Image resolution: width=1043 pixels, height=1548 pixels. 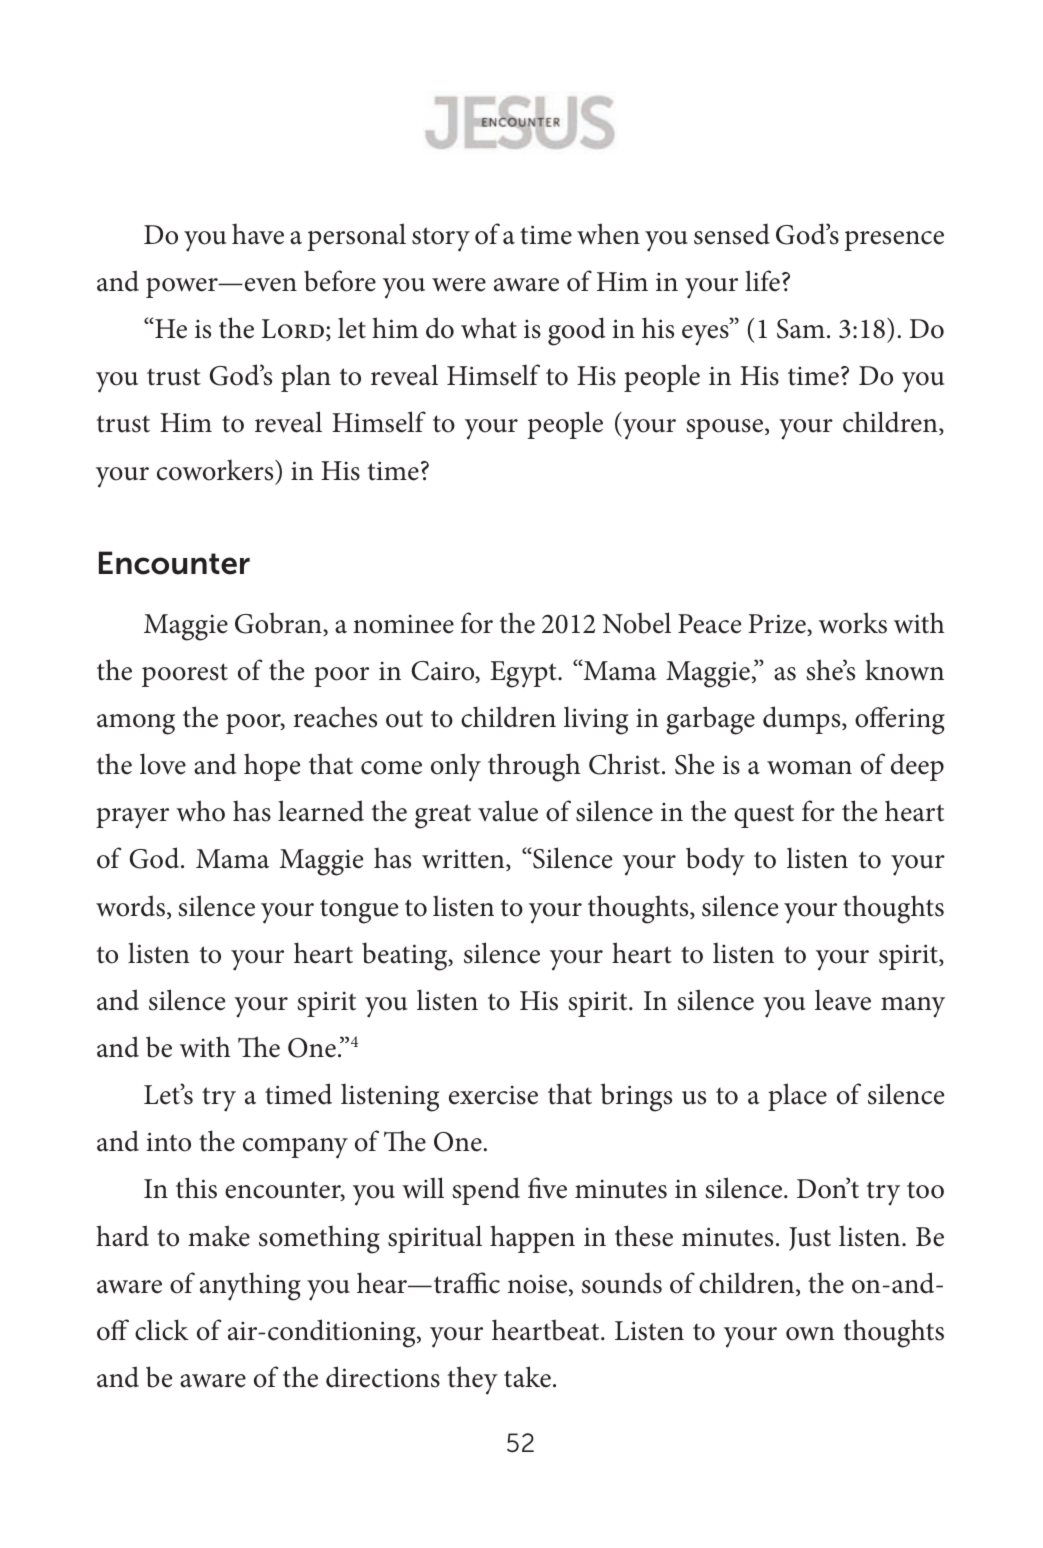 What do you see at coordinates (843, 1000) in the document?
I see `leave` at bounding box center [843, 1000].
